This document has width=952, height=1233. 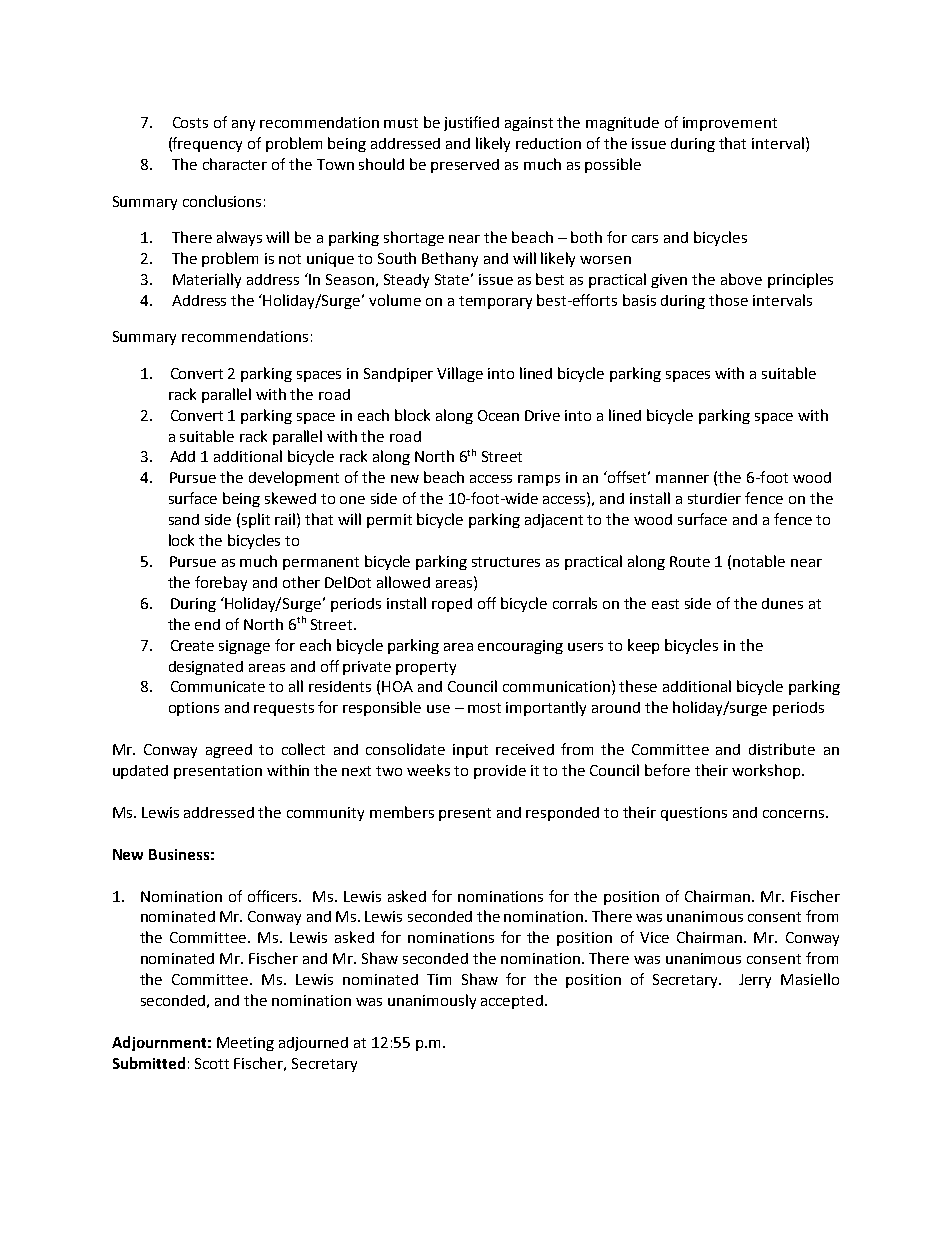 What do you see at coordinates (730, 124) in the document?
I see `improvement` at bounding box center [730, 124].
